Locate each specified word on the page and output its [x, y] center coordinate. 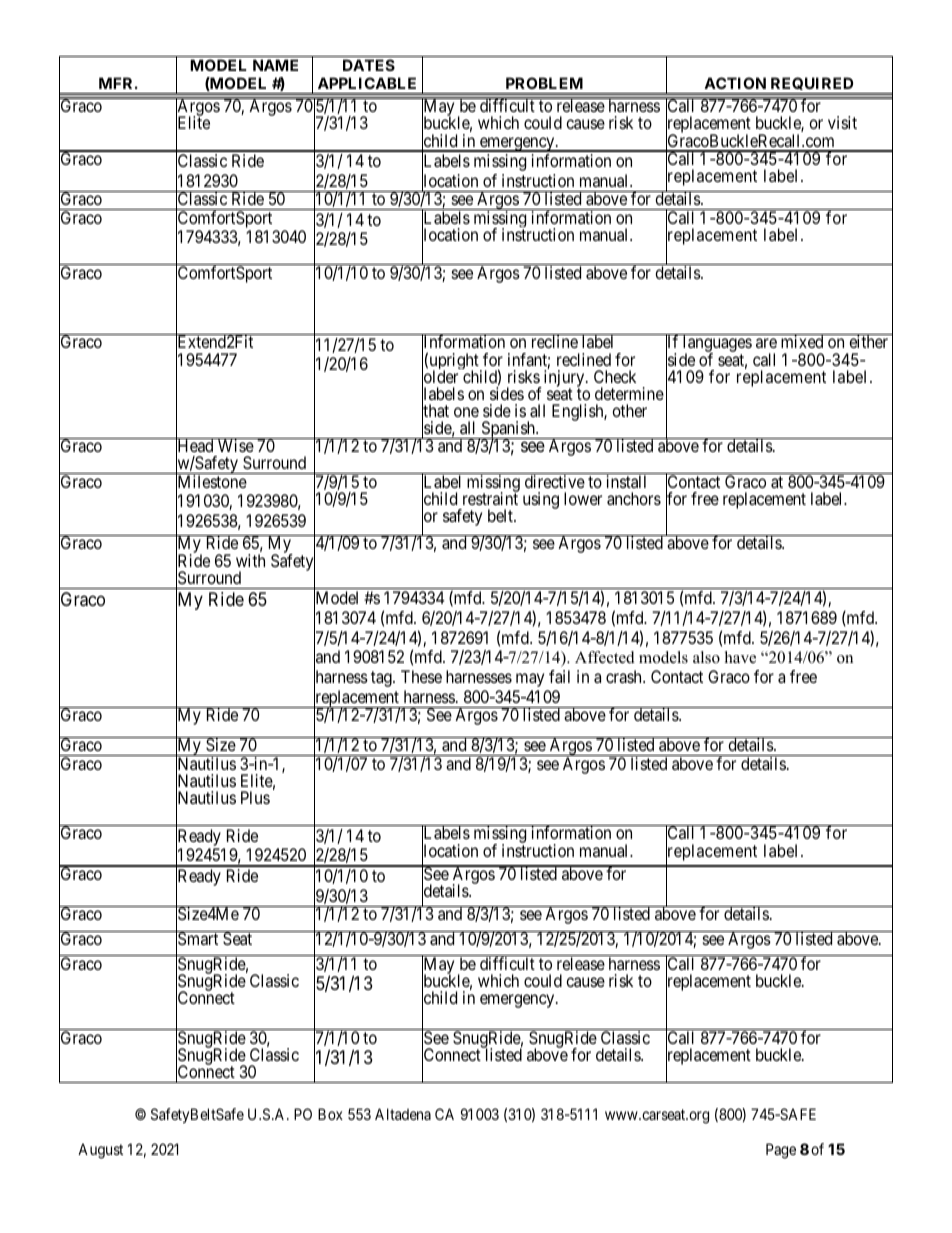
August [100, 1151]
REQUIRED [812, 85]
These [421, 676]
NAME [275, 65]
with [250, 560]
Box [330, 1114]
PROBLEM [544, 83]
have [740, 657]
